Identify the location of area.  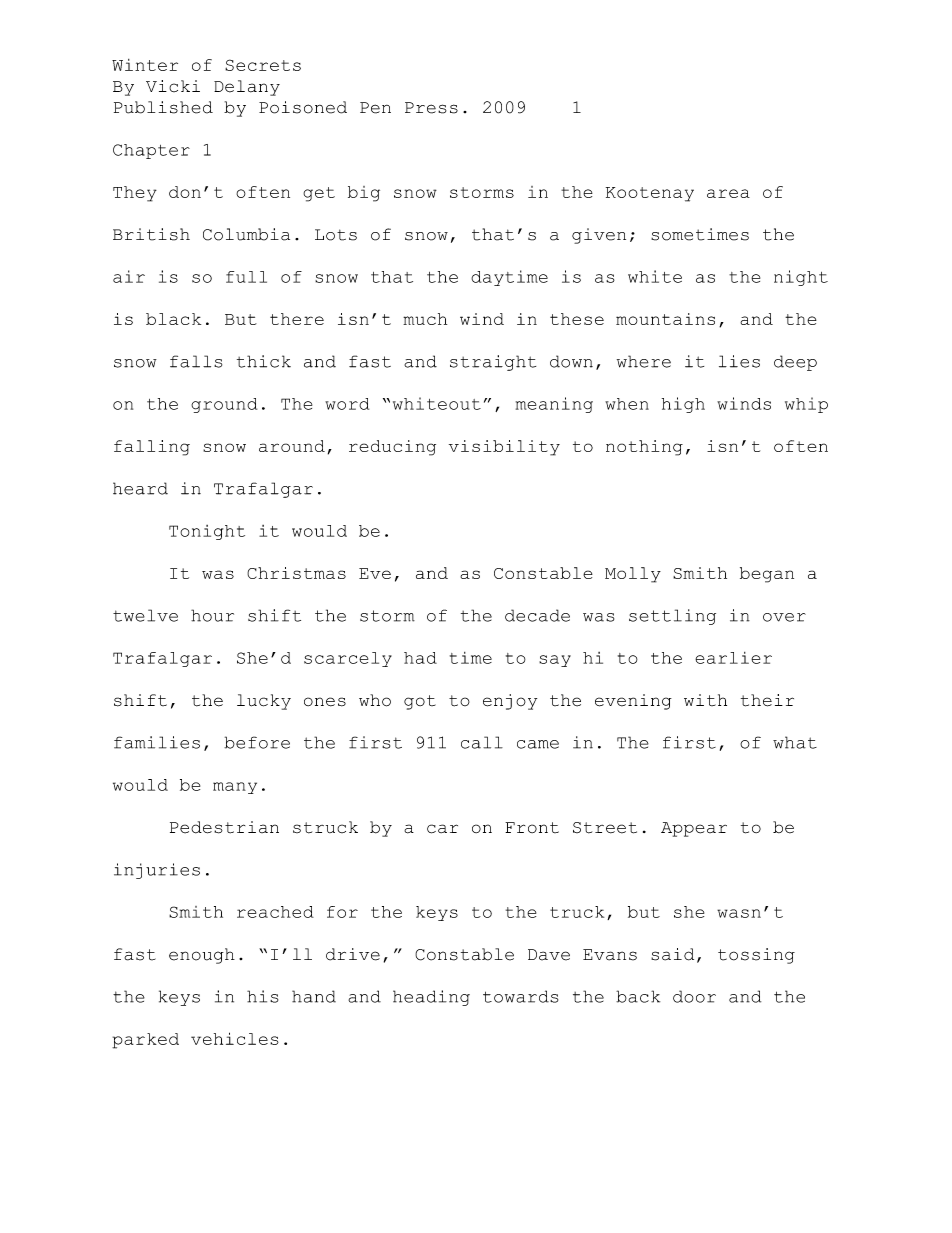
(728, 193).
